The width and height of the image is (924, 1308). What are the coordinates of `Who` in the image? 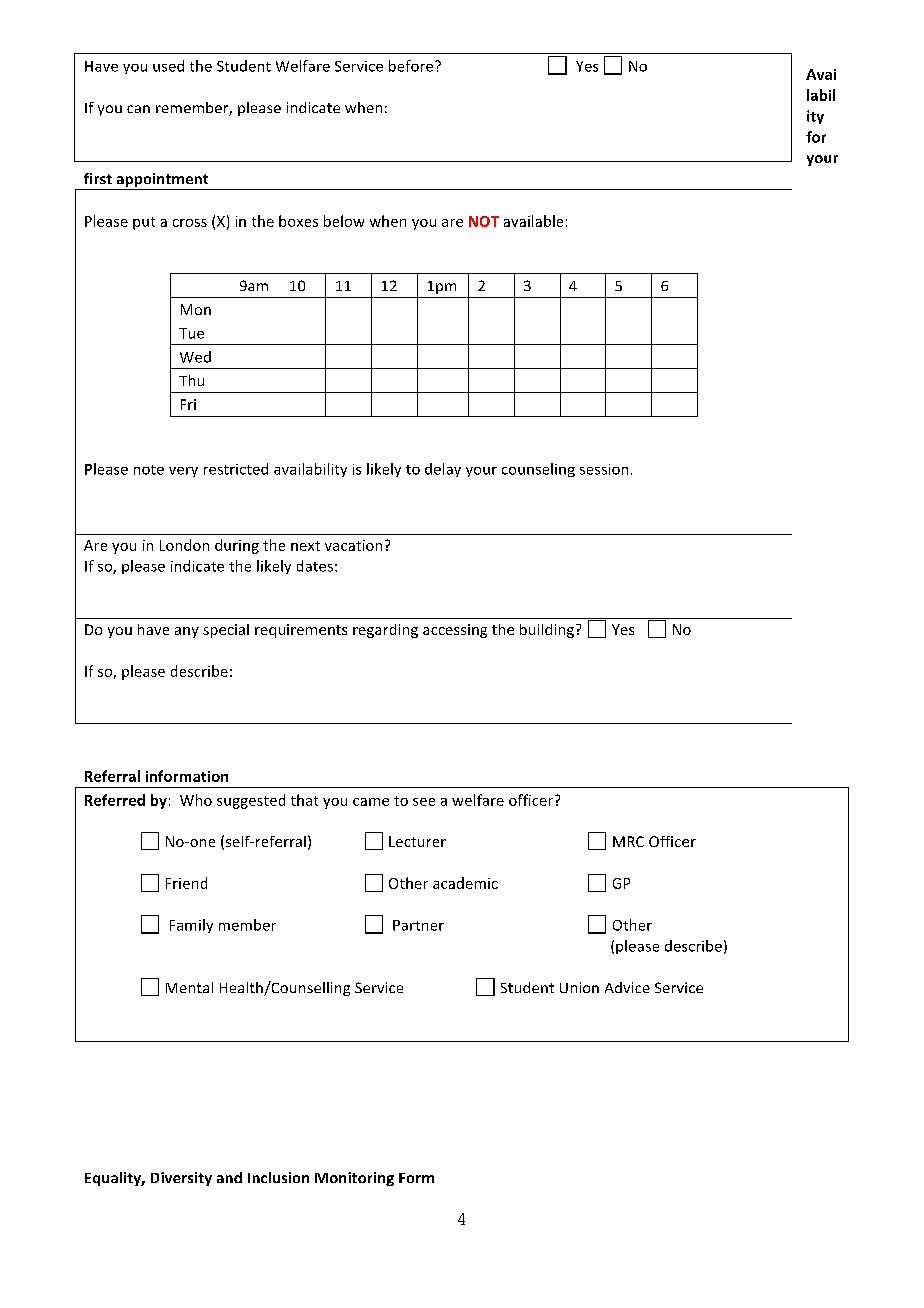 It's located at (196, 800).
